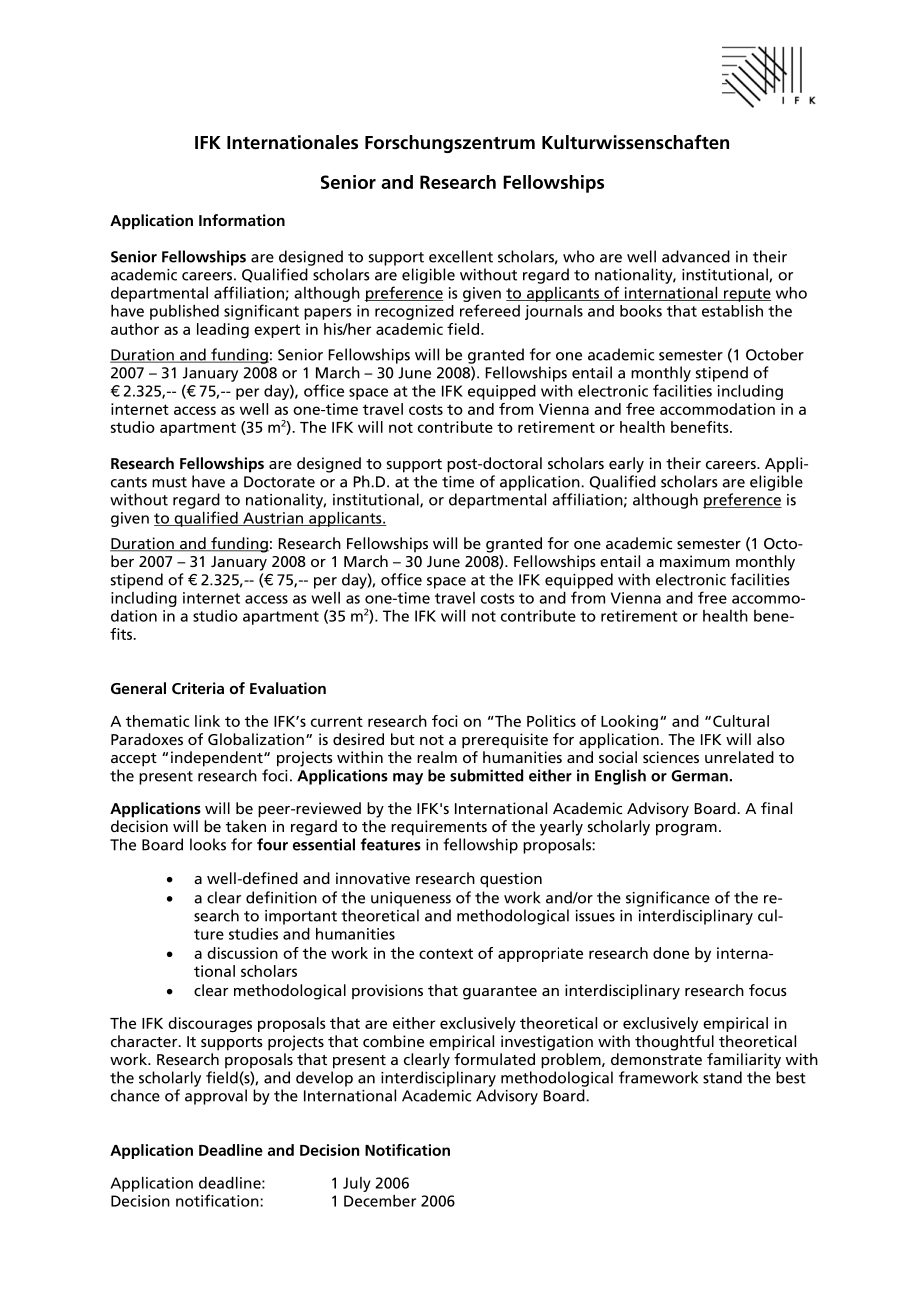  Describe the element at coordinates (210, 1024) in the screenshot. I see `discourages` at that location.
